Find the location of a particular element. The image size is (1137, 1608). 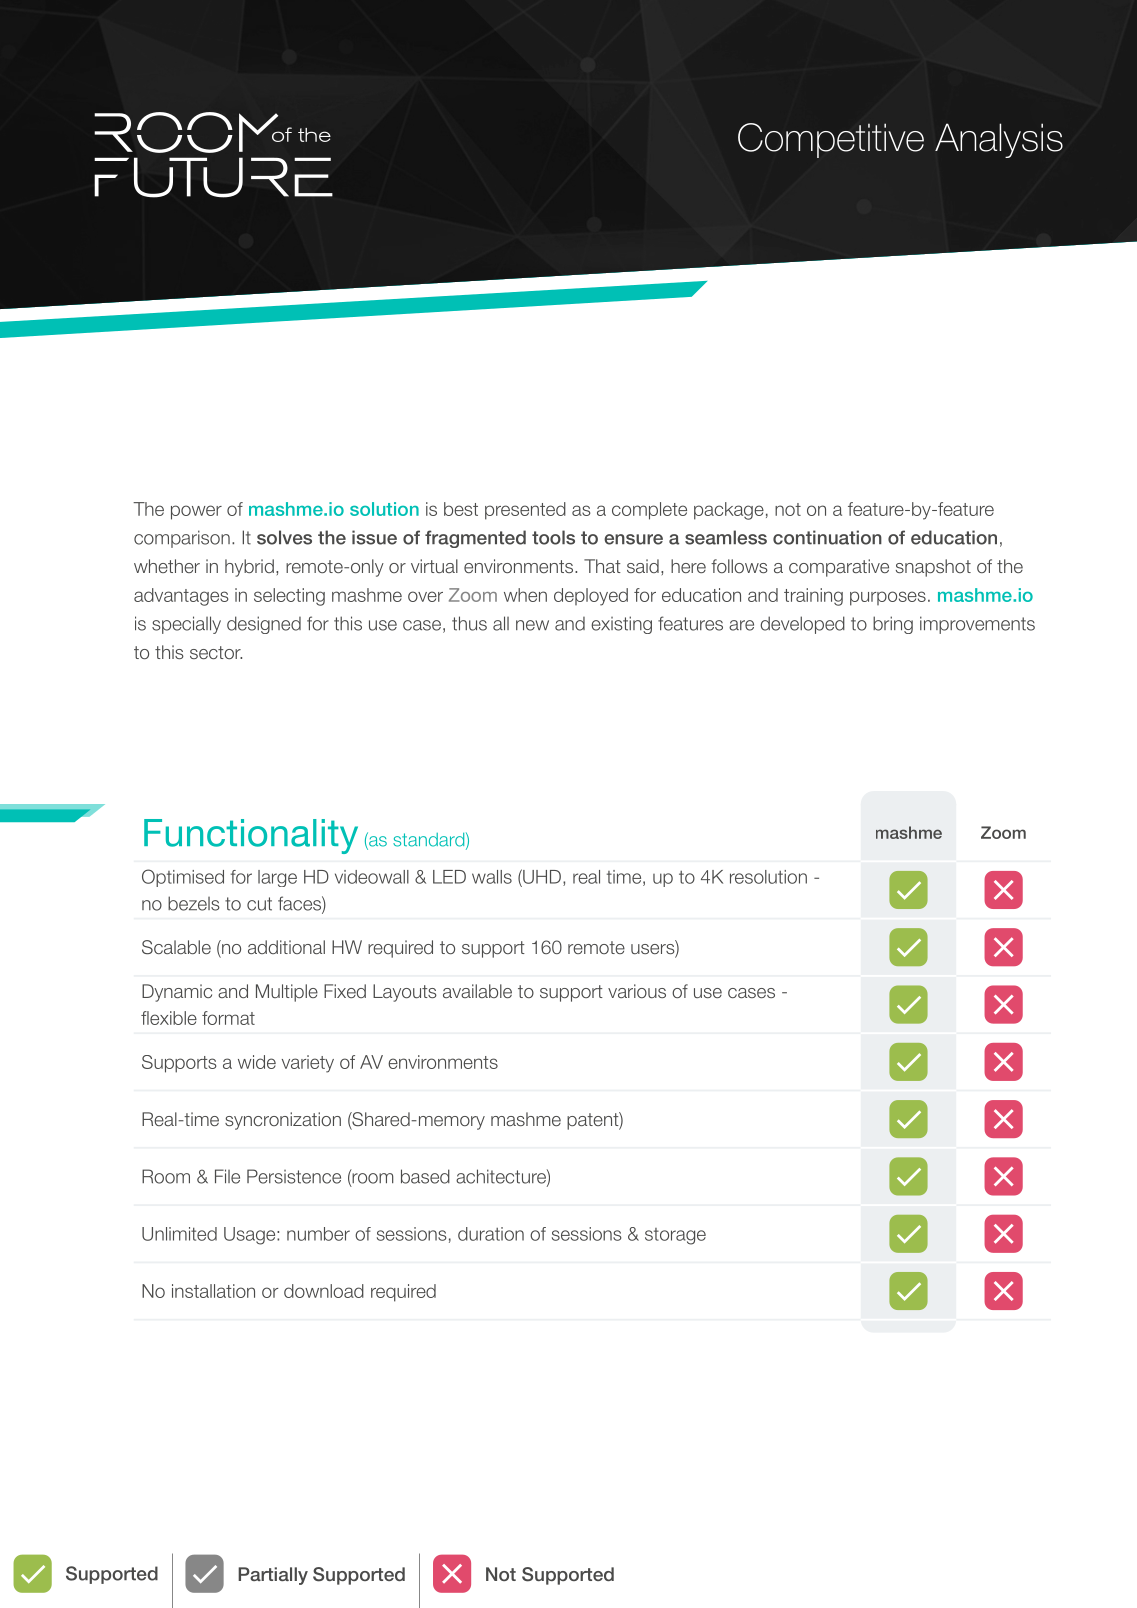

power is located at coordinates (196, 512).
